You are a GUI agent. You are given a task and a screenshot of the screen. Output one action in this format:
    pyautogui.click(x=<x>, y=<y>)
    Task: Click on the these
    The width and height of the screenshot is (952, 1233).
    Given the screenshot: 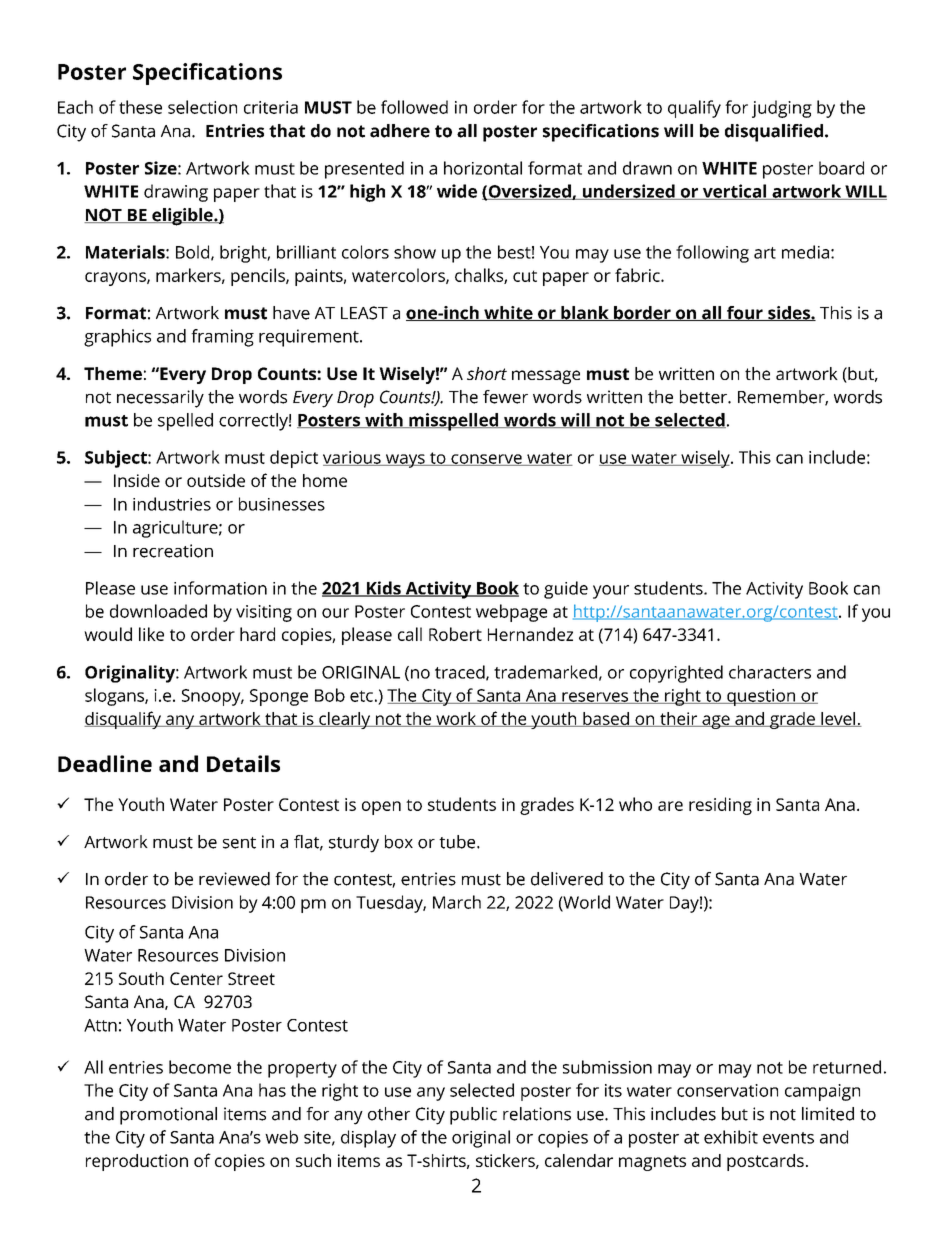 What is the action you would take?
    pyautogui.click(x=140, y=107)
